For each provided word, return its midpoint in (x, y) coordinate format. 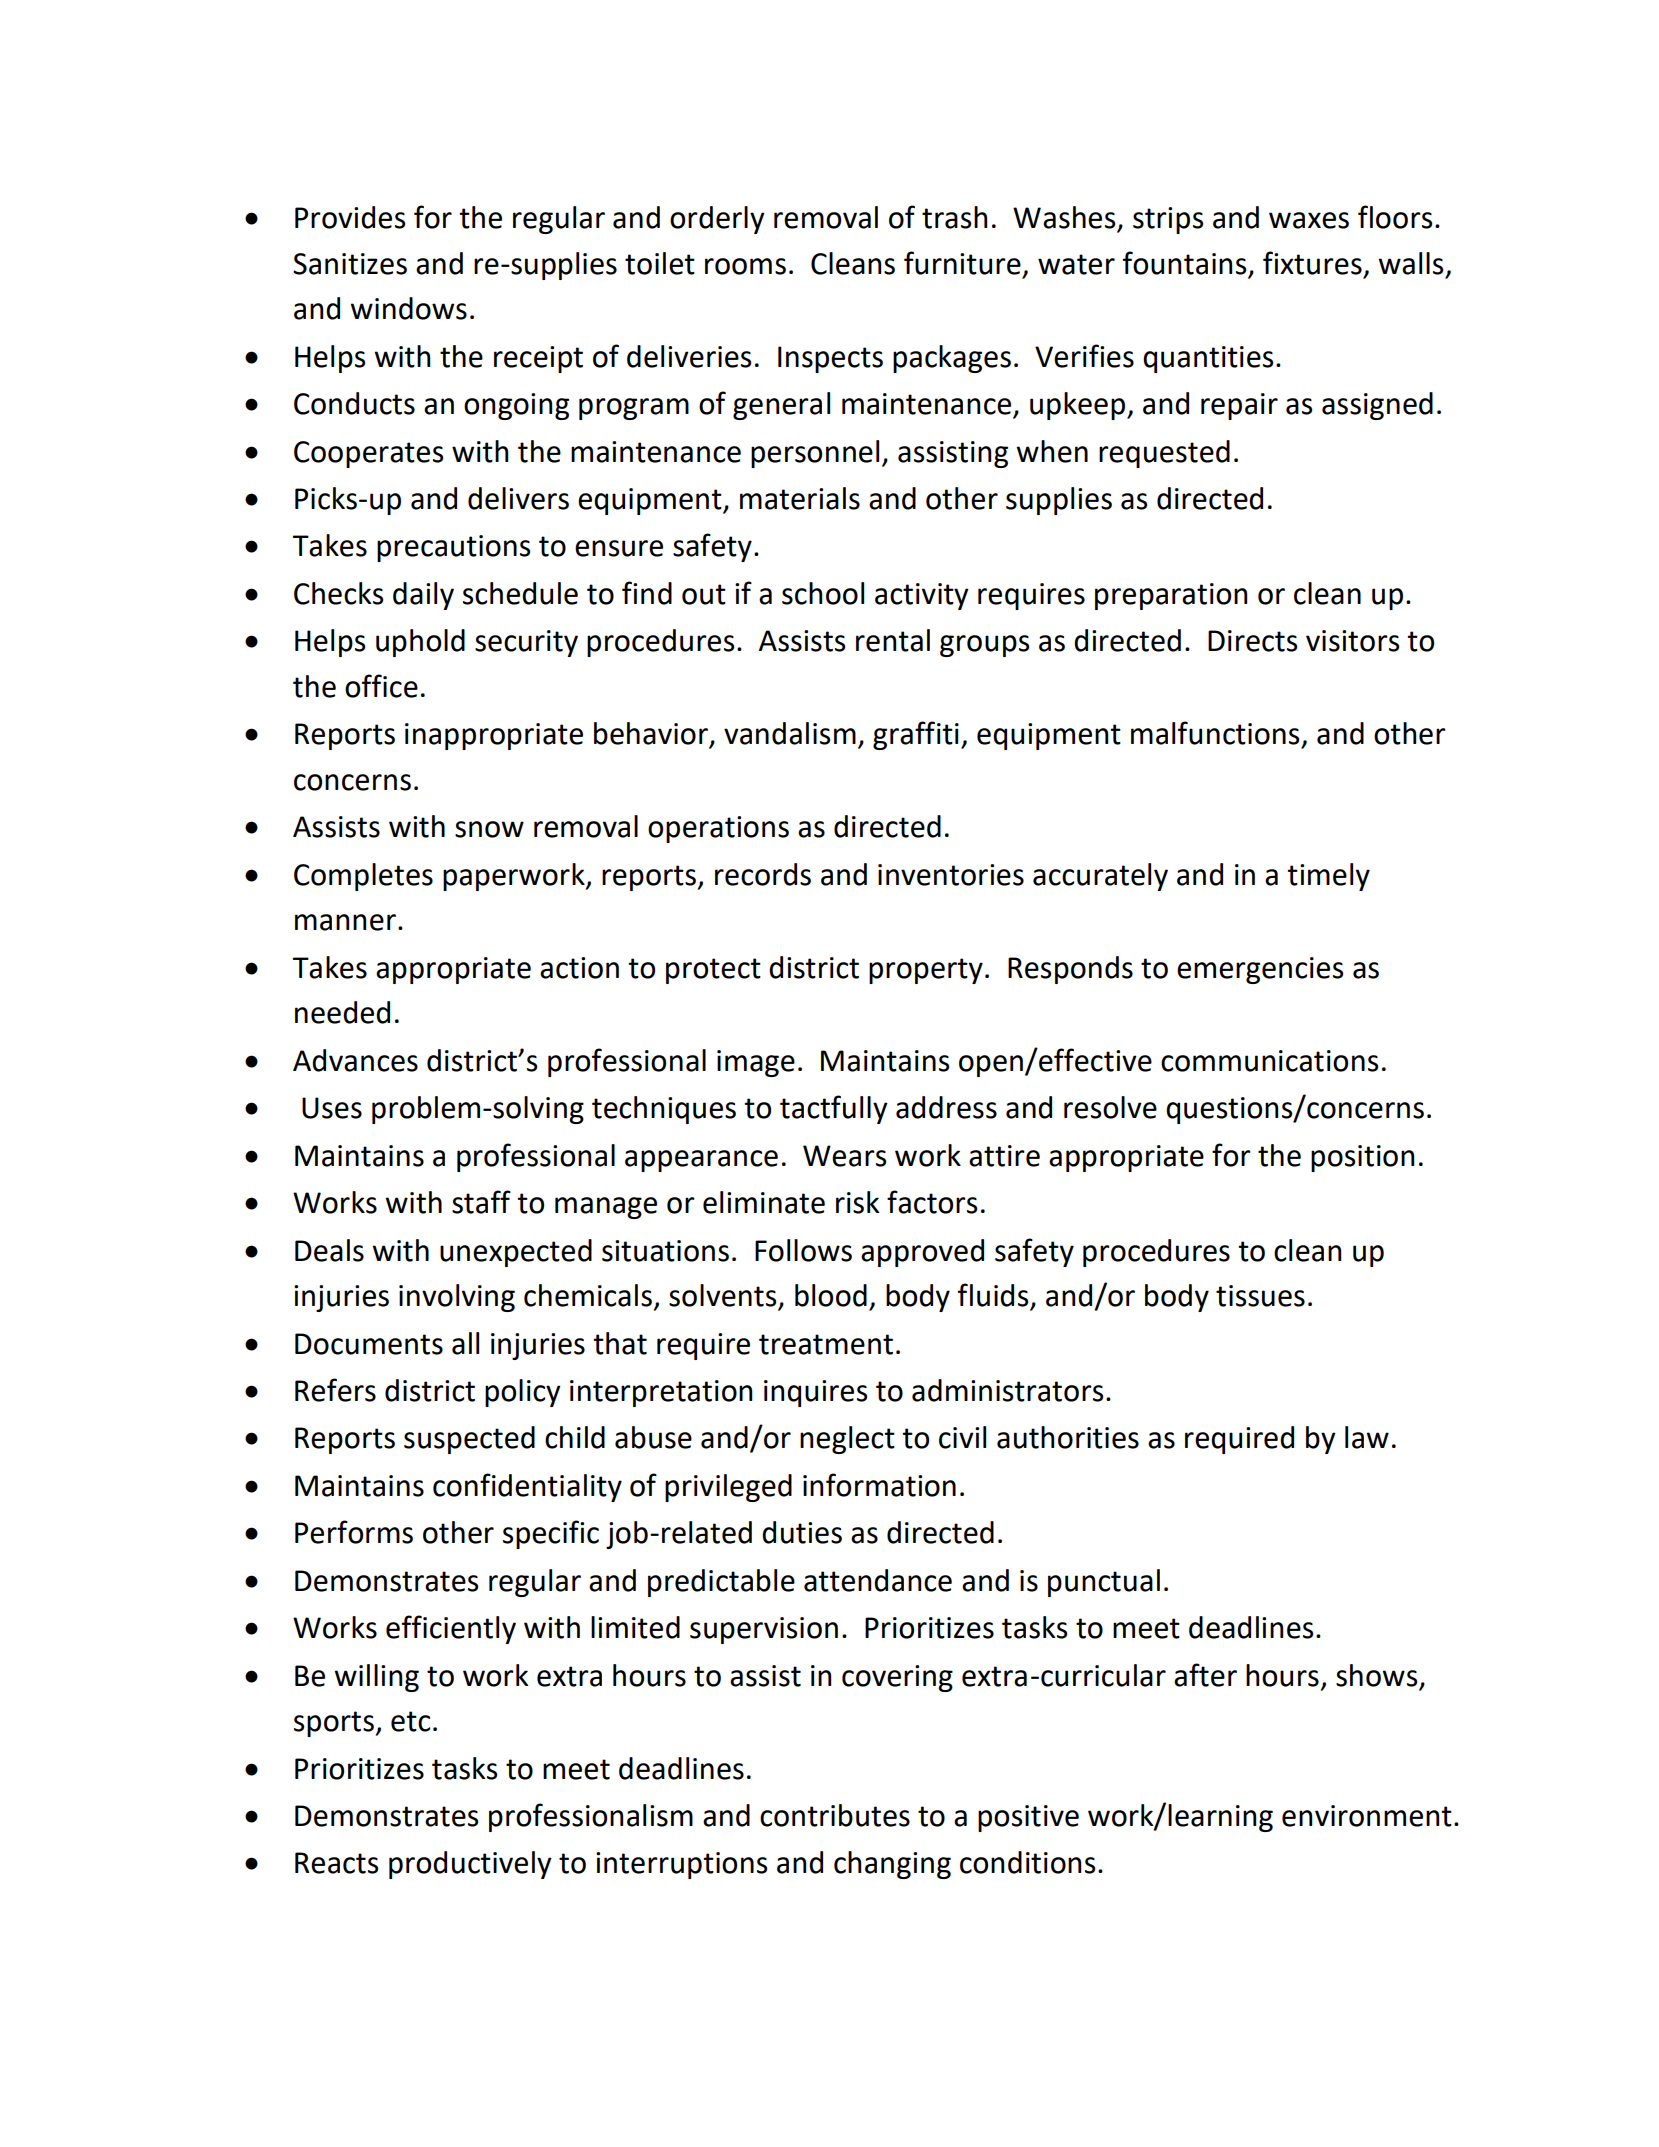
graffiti (916, 735)
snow (489, 829)
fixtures (1312, 263)
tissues (1260, 1296)
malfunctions (1215, 733)
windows (408, 308)
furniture (962, 263)
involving (457, 1298)
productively (470, 1865)
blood (831, 1295)
